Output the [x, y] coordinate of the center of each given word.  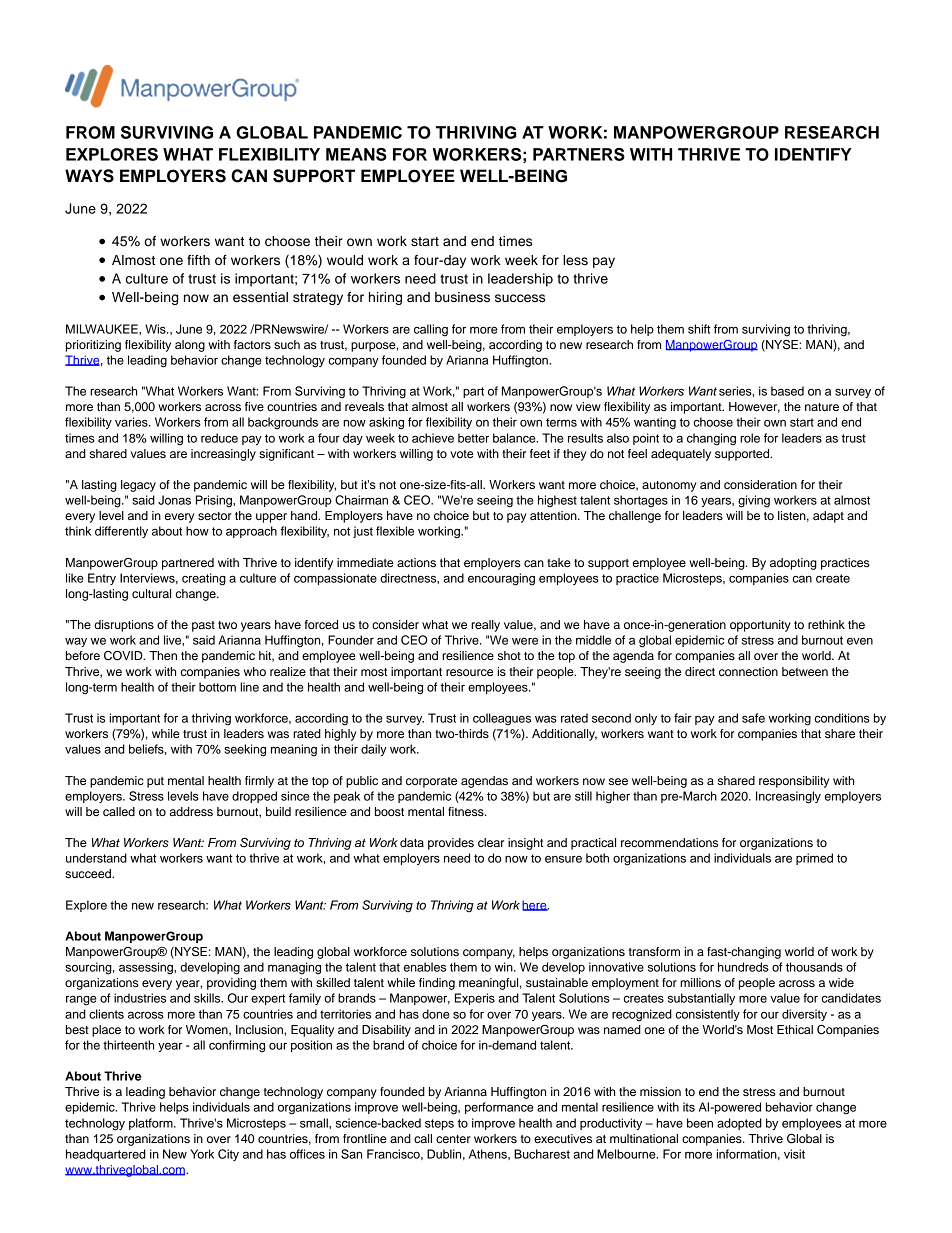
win [504, 967]
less [575, 260]
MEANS [356, 154]
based [787, 391]
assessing [147, 968]
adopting [793, 564]
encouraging [501, 579]
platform [152, 1124]
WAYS [89, 176]
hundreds [743, 967]
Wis [156, 329]
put [155, 782]
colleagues [502, 719]
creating [204, 579]
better [473, 438]
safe [753, 718]
